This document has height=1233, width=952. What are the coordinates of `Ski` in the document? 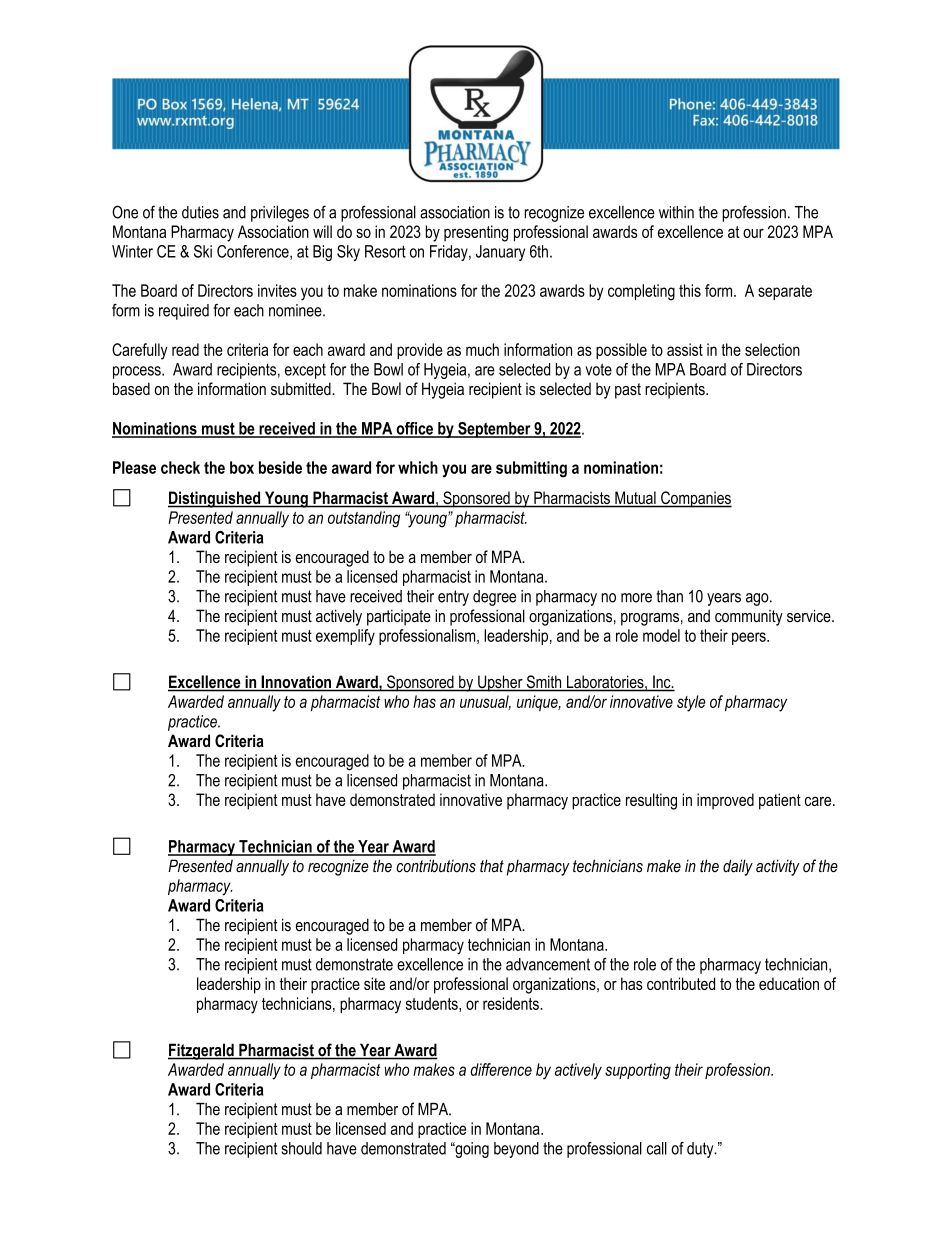 It's located at (203, 251).
